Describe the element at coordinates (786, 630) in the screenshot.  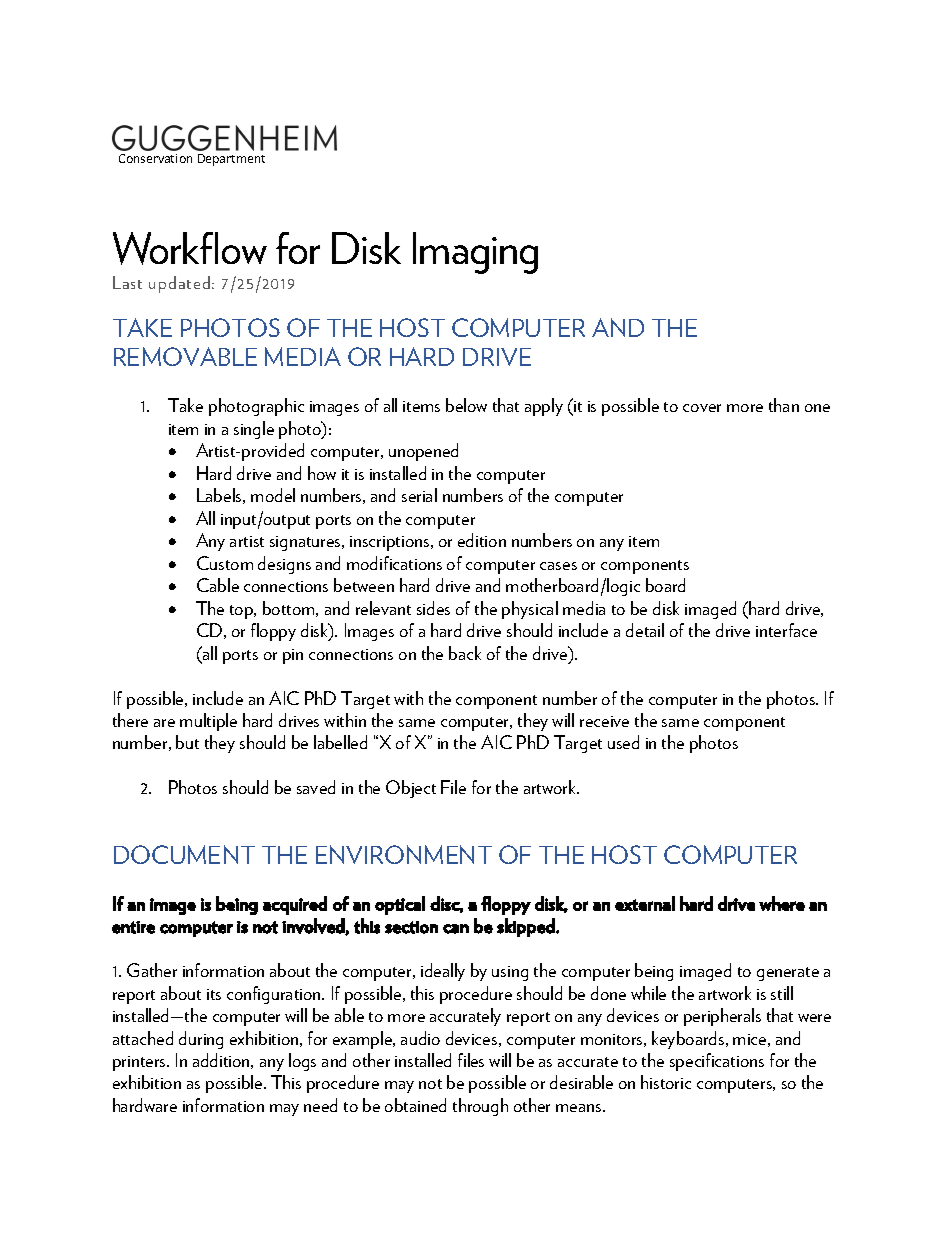
I see `interface` at that location.
